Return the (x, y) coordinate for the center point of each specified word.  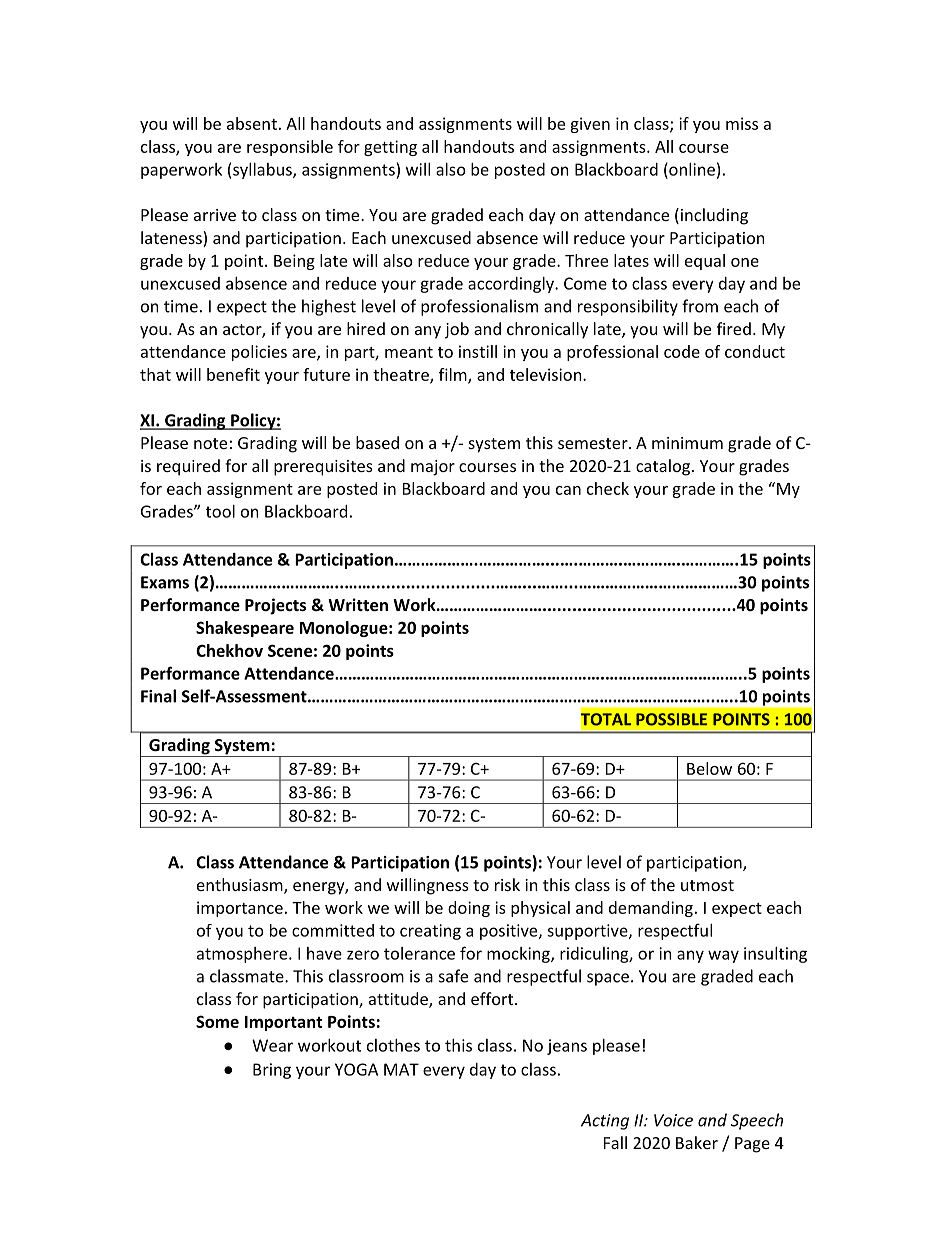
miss (742, 123)
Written (358, 604)
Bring (272, 1071)
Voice (673, 1120)
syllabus (263, 171)
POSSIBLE (671, 719)
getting (390, 148)
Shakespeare (245, 629)
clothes (393, 1045)
